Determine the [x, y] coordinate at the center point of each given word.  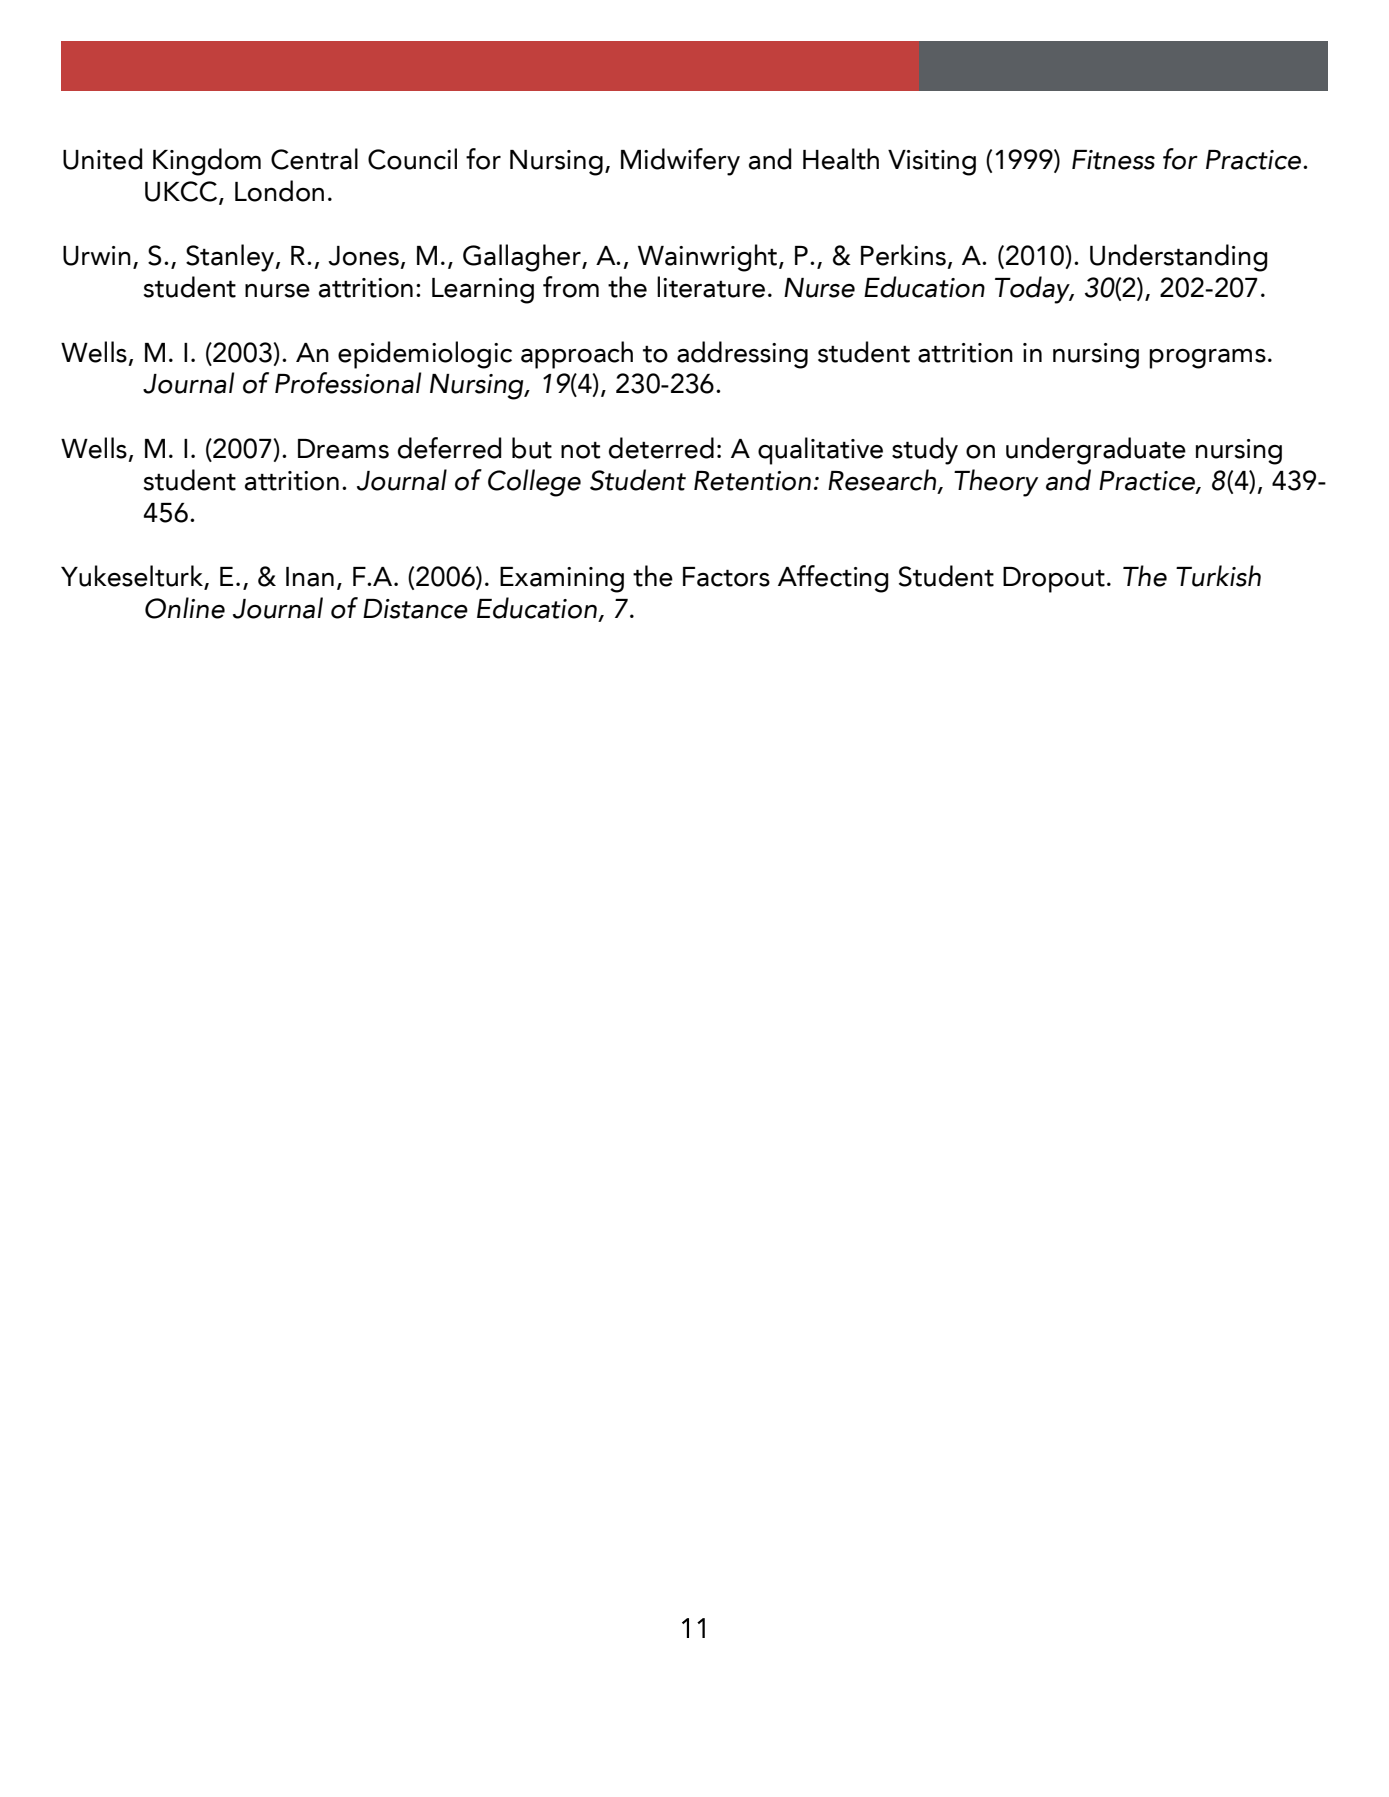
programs [1207, 359]
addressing [742, 355]
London [279, 191]
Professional [348, 383]
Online [185, 608]
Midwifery [680, 162]
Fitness [1113, 160]
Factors [726, 577]
